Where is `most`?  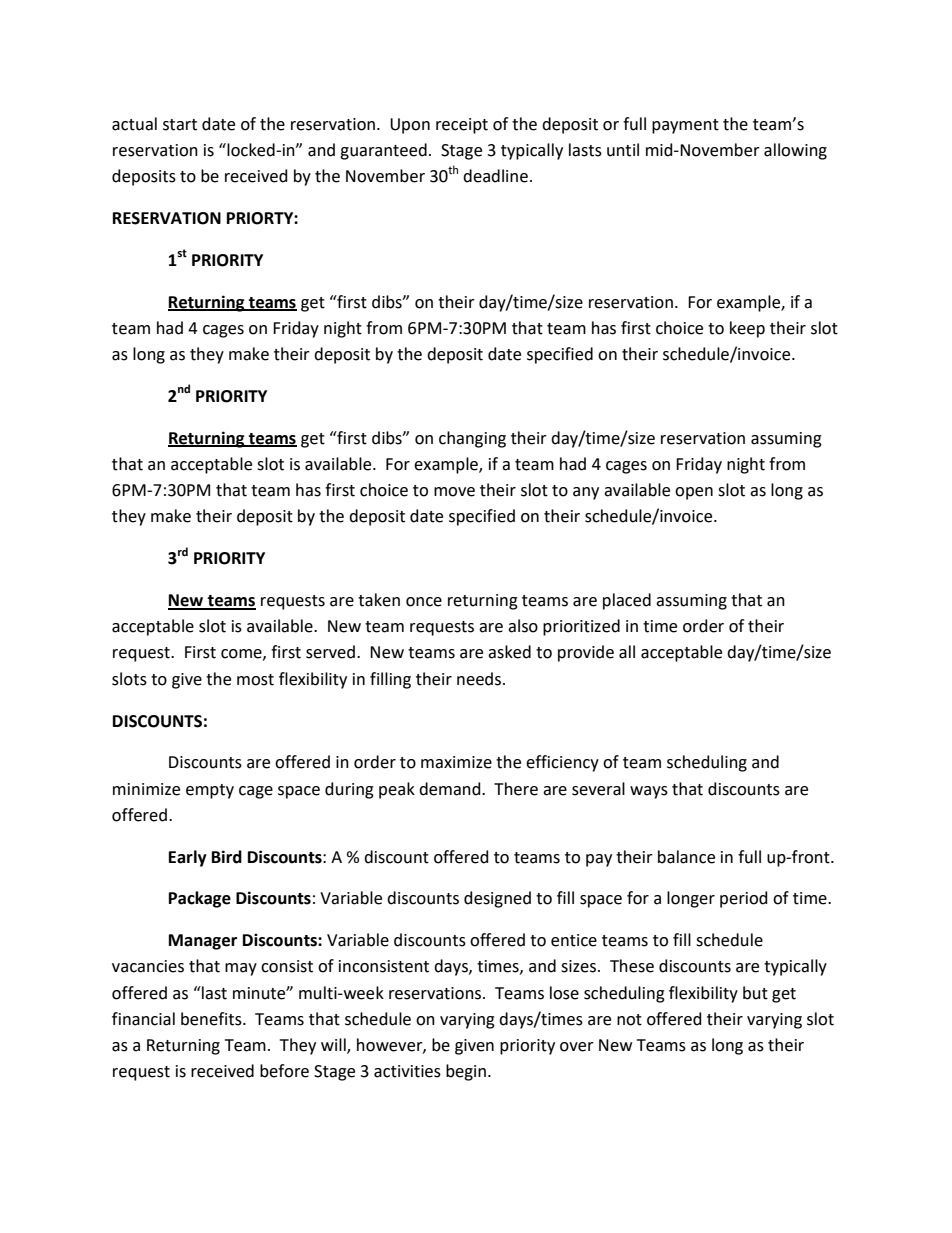 most is located at coordinates (255, 680).
